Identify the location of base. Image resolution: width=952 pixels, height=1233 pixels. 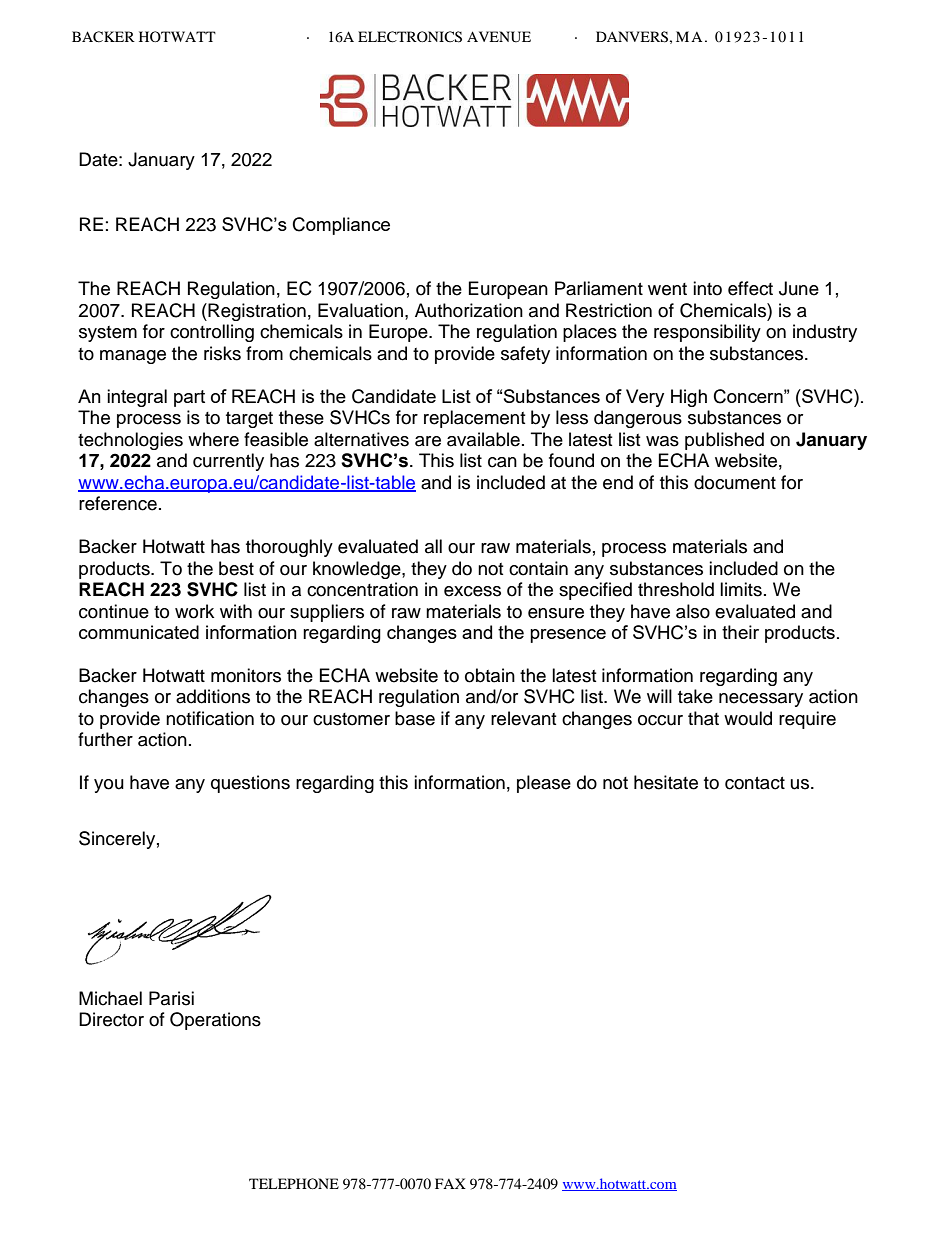
(415, 718).
